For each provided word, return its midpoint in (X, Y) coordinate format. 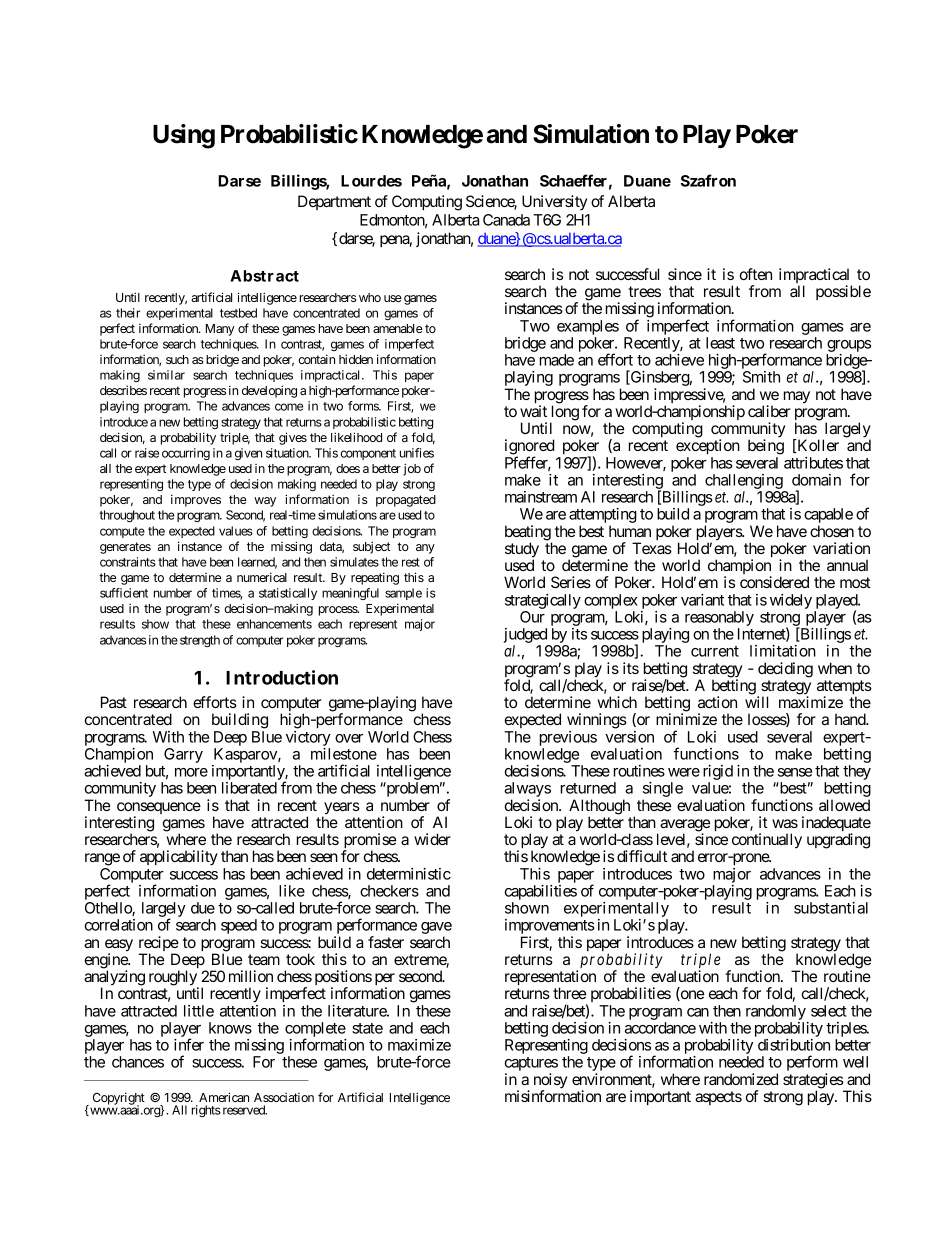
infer (189, 1044)
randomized (741, 1079)
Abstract (264, 276)
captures (531, 1065)
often (756, 274)
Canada (506, 220)
